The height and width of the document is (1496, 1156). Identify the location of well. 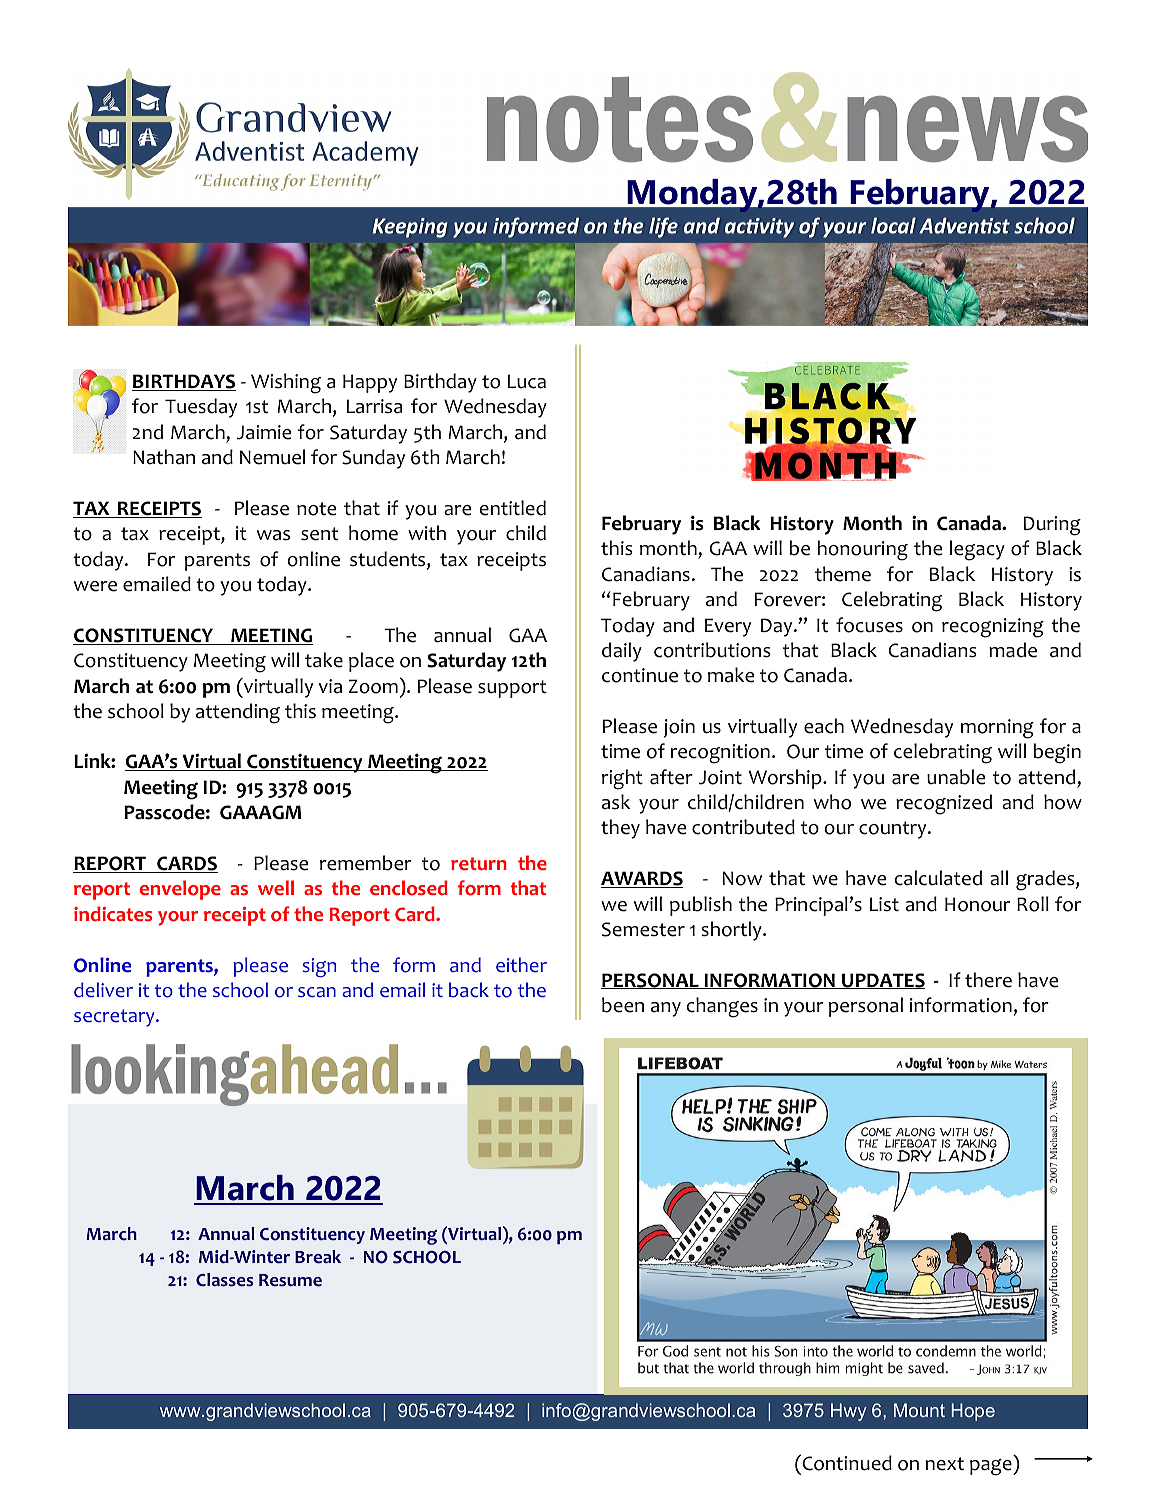
(276, 887).
